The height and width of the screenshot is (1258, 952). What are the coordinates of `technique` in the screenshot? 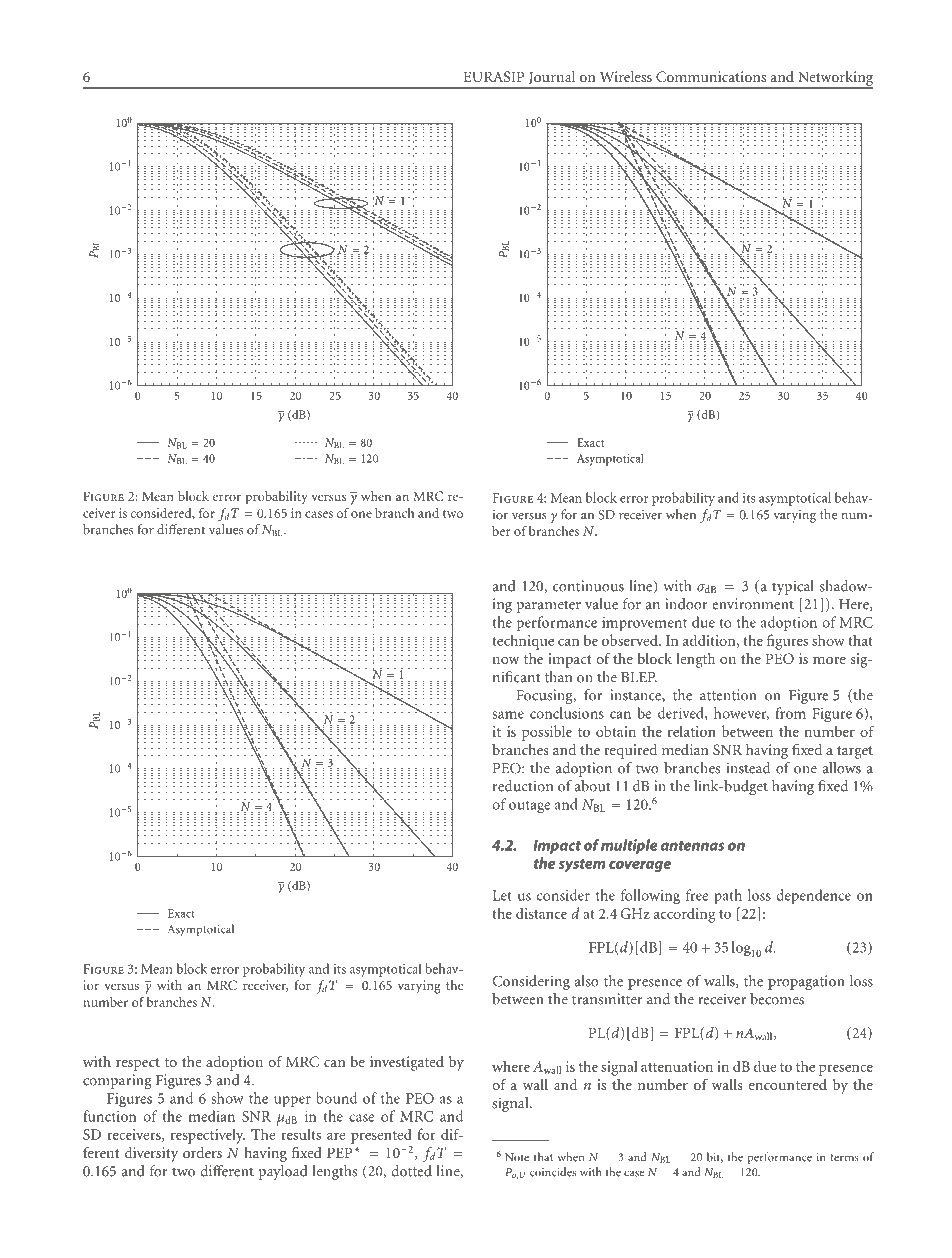 It's located at (523, 642).
